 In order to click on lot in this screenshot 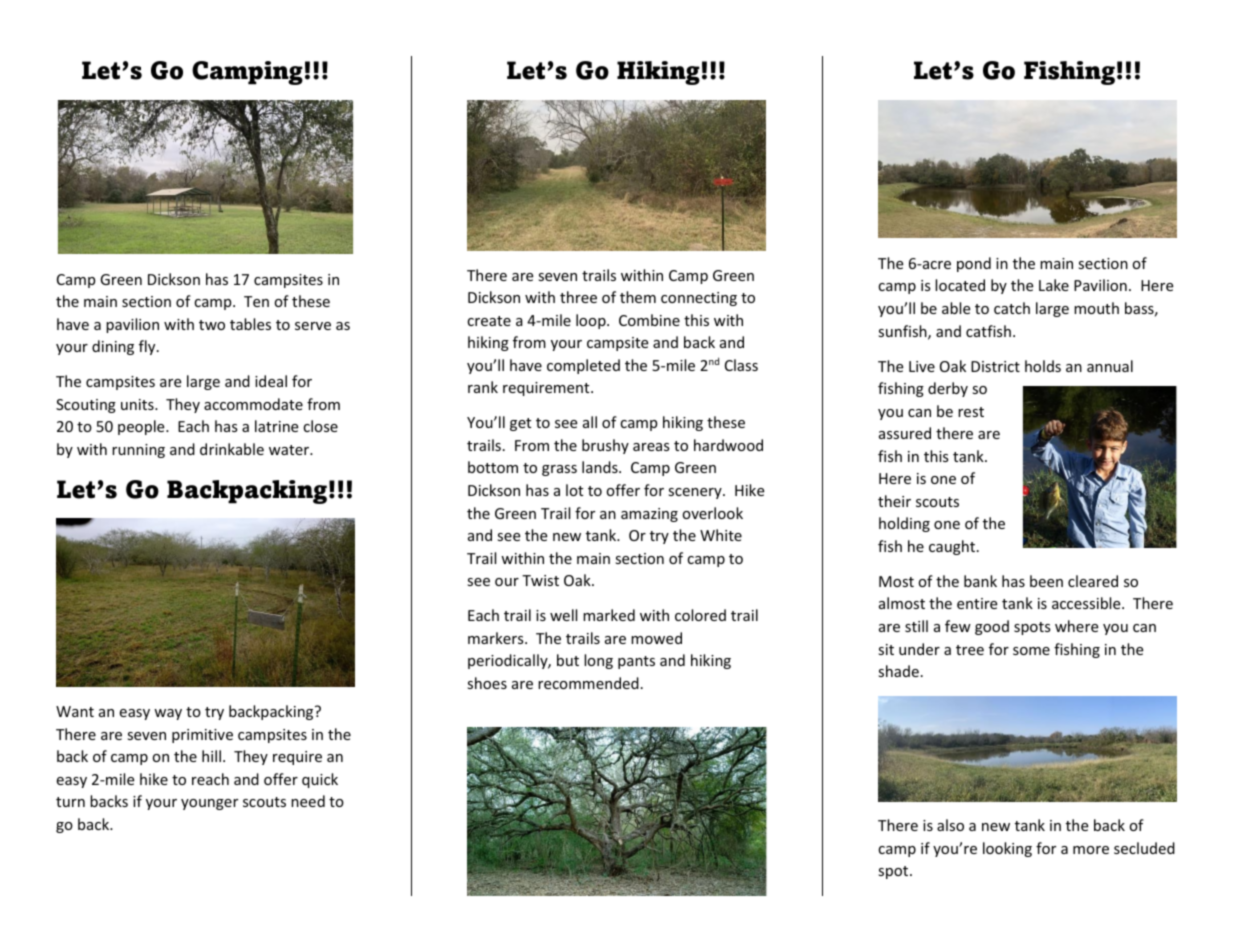, I will do `click(574, 490)`.
